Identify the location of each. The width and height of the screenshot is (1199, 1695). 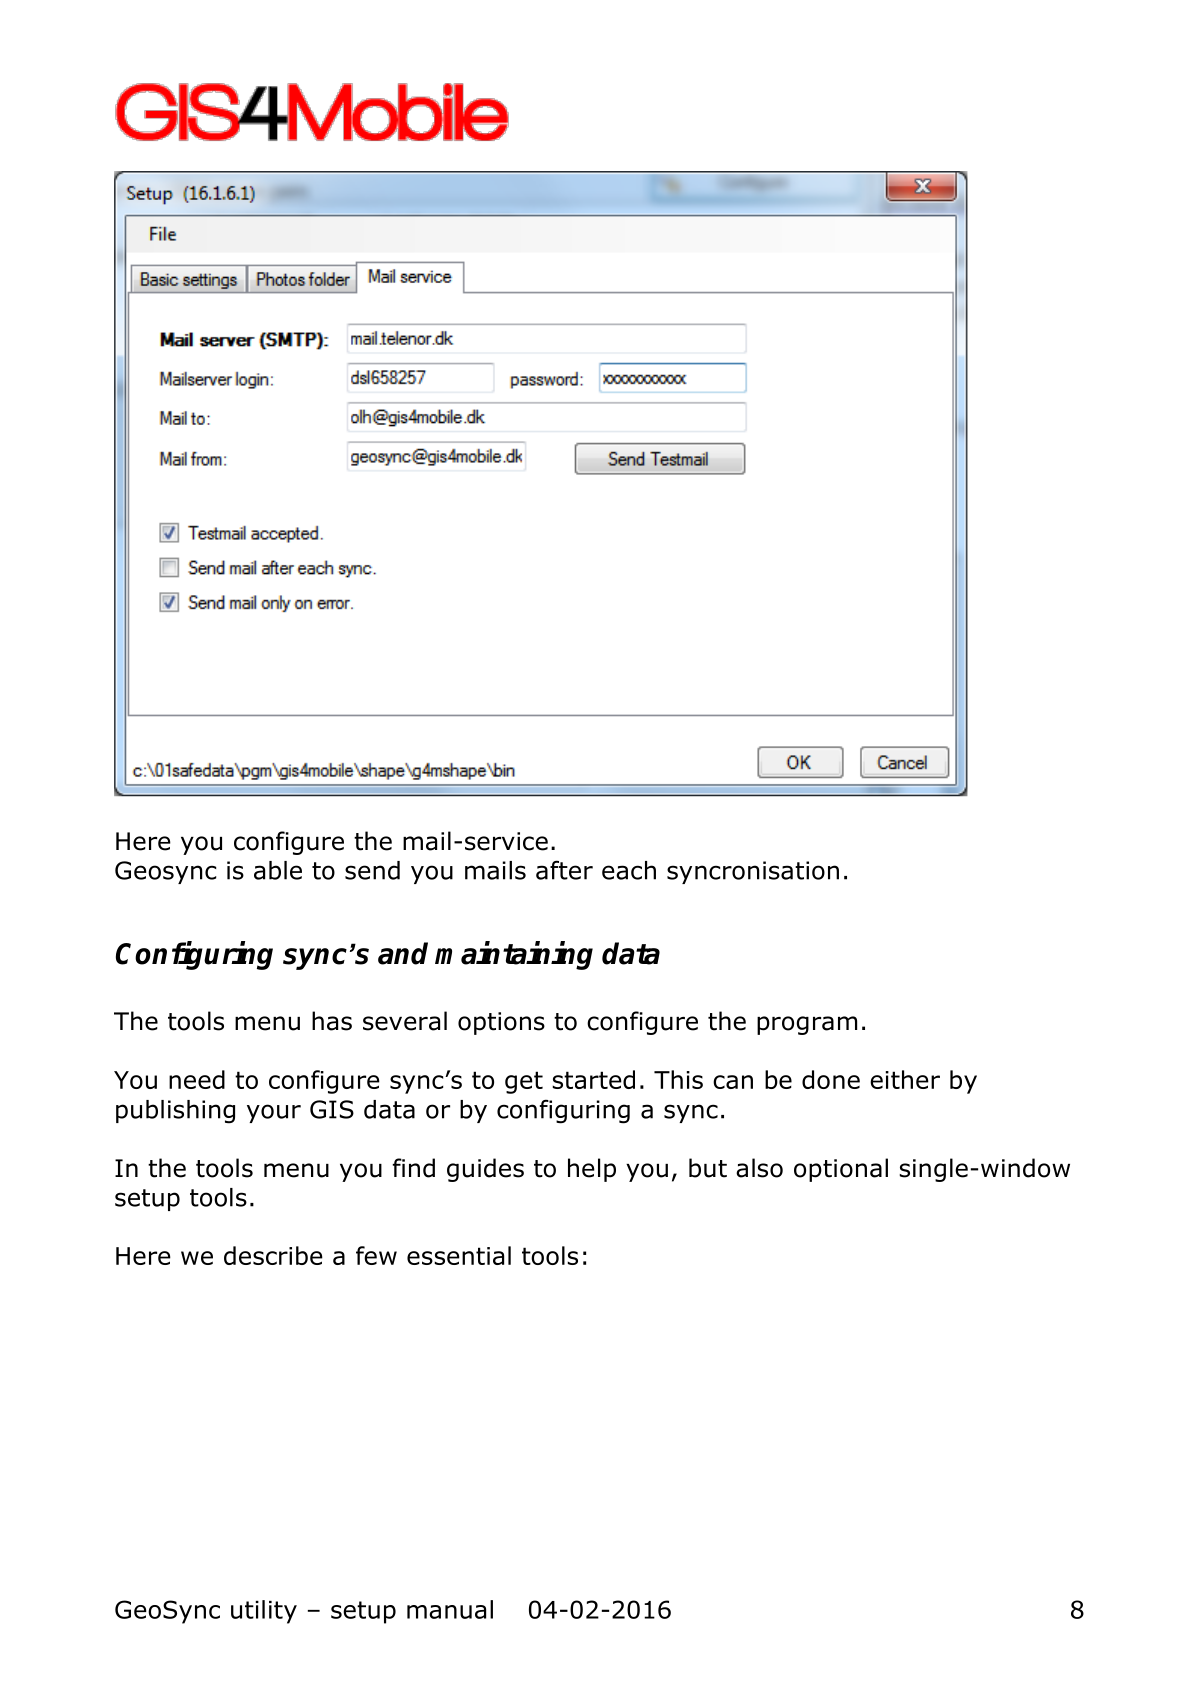
(629, 870).
